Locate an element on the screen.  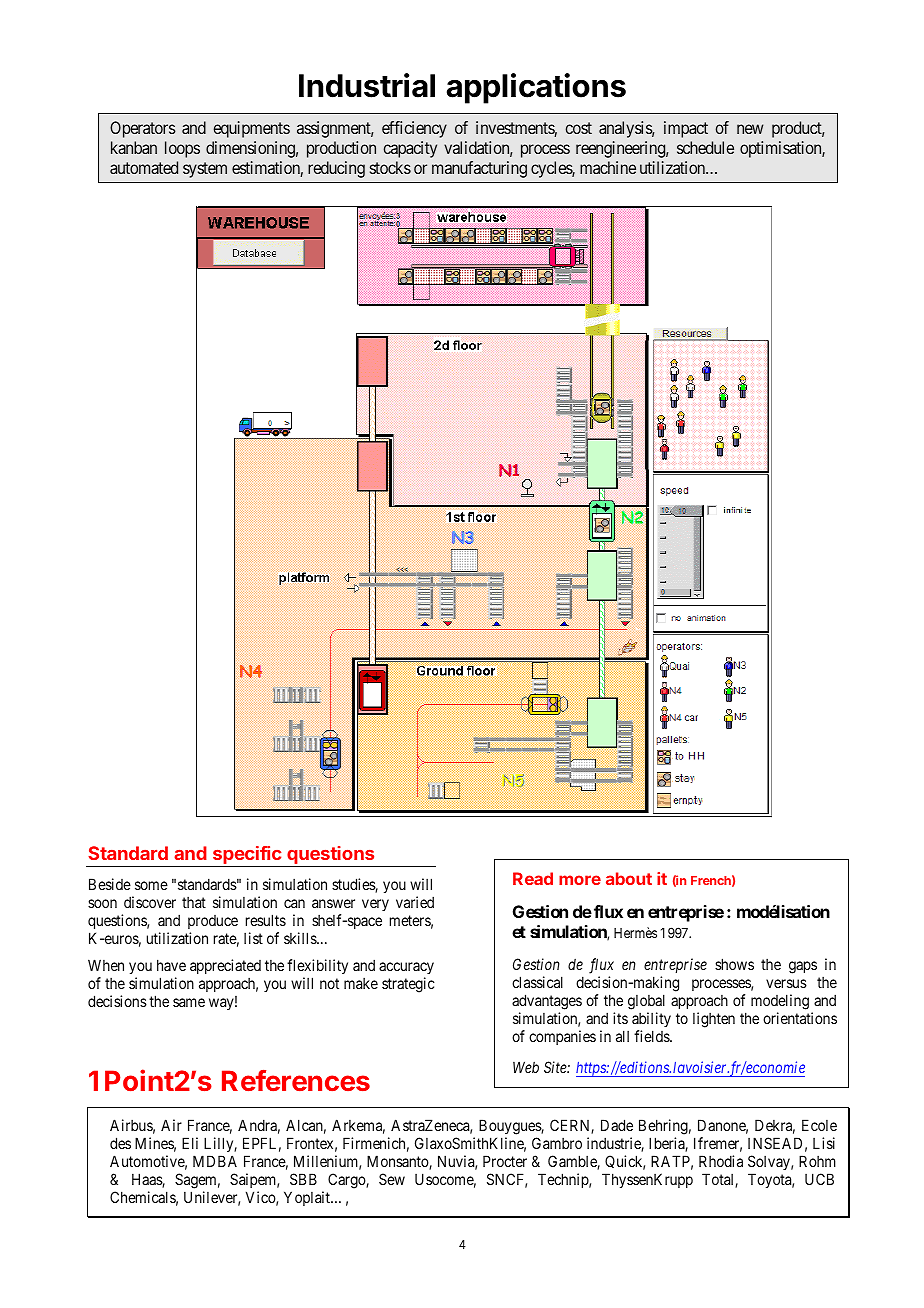
new is located at coordinates (750, 129).
